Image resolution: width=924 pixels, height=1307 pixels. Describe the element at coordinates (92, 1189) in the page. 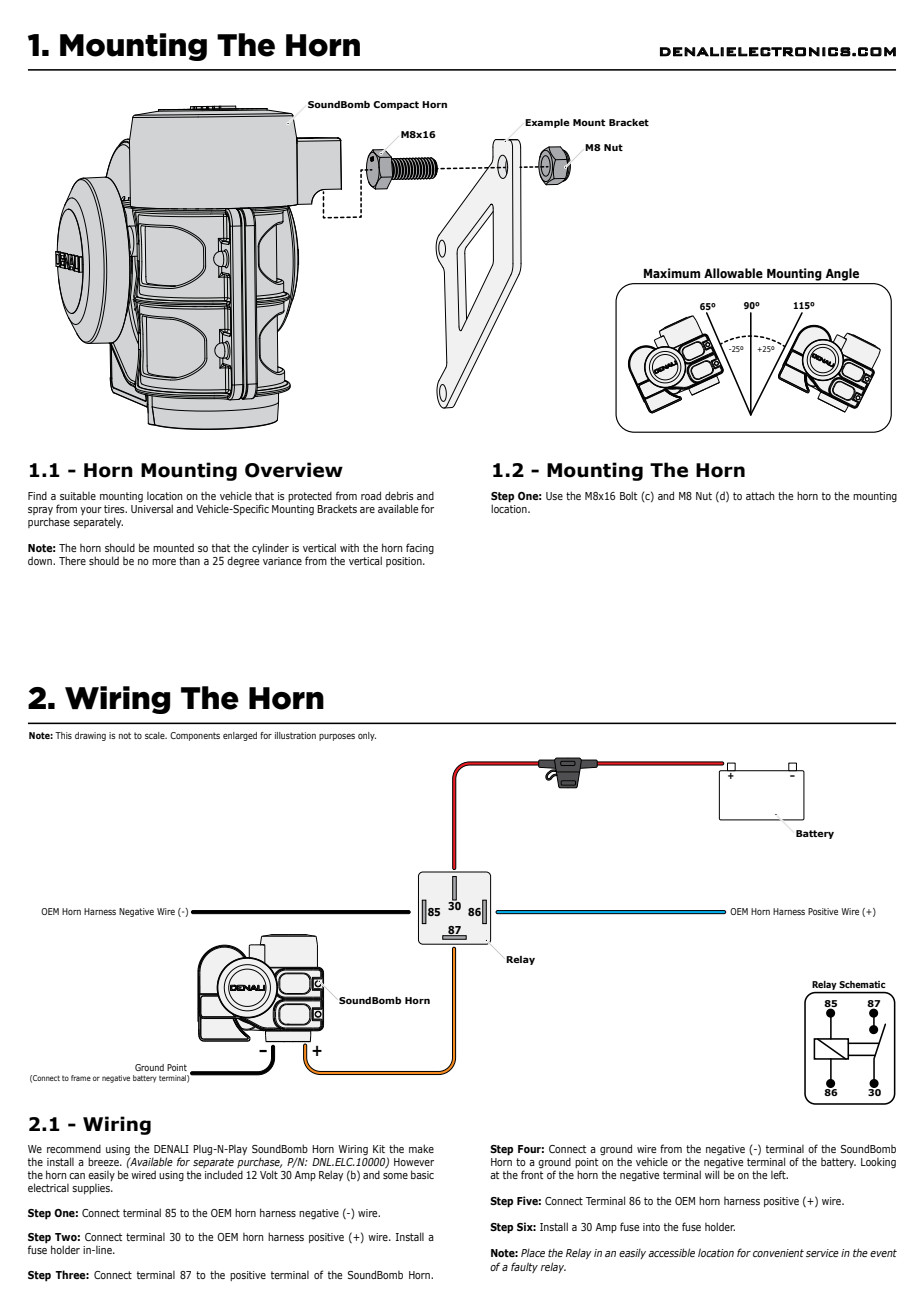

I see `supplies` at that location.
